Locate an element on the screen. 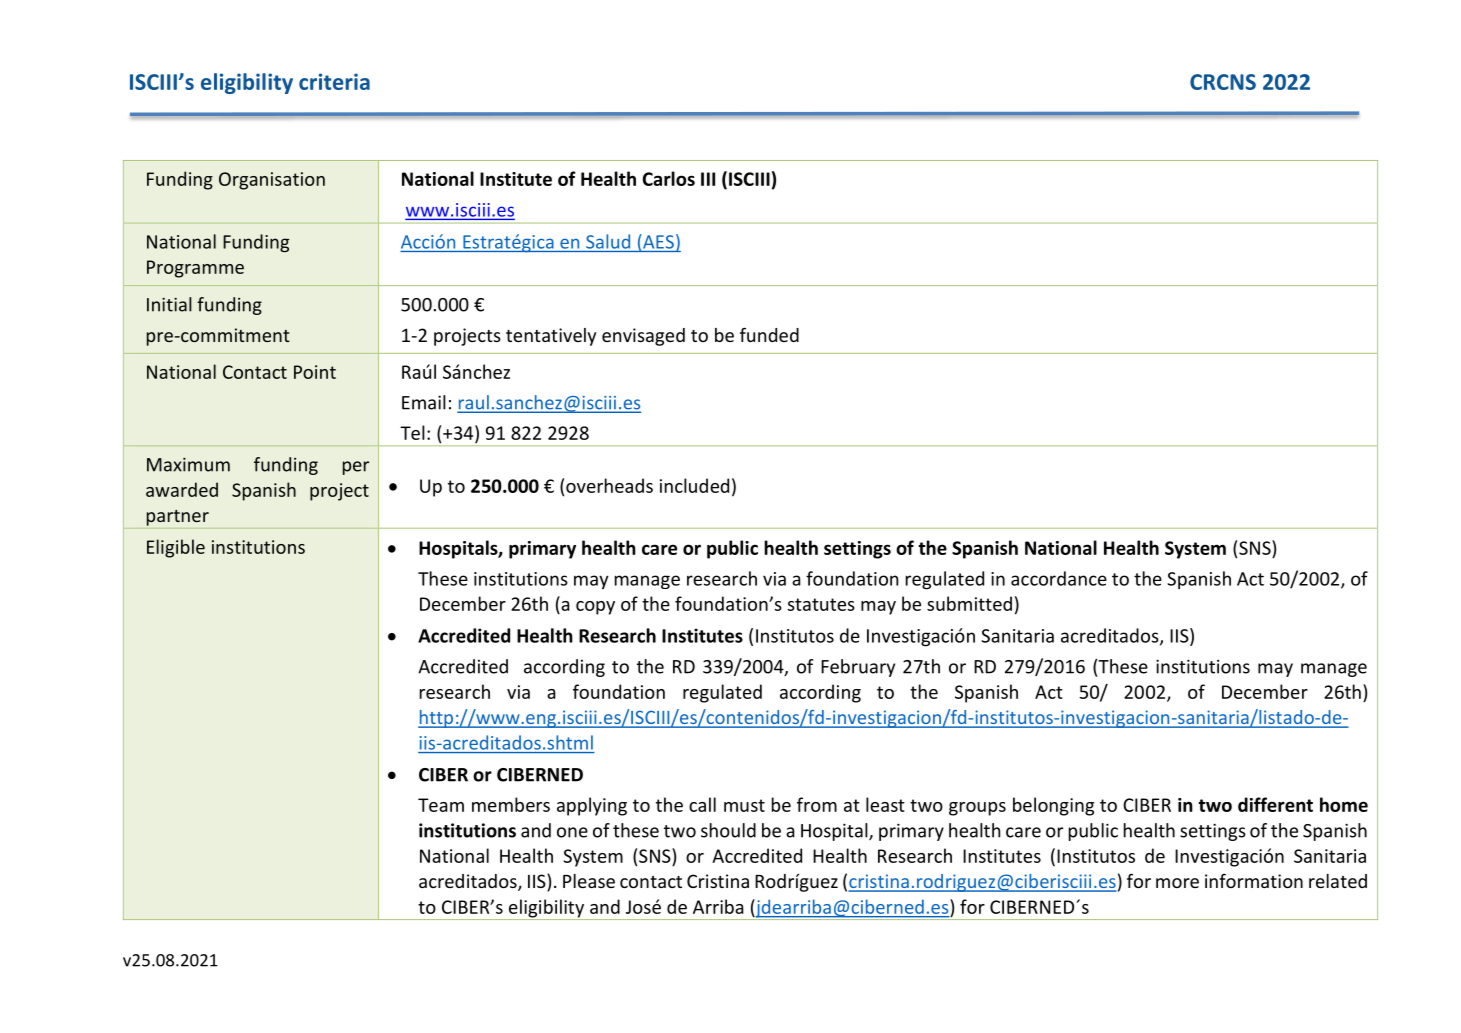 Image resolution: width=1461 pixels, height=1033 pixels. Carlos is located at coordinates (669, 178).
